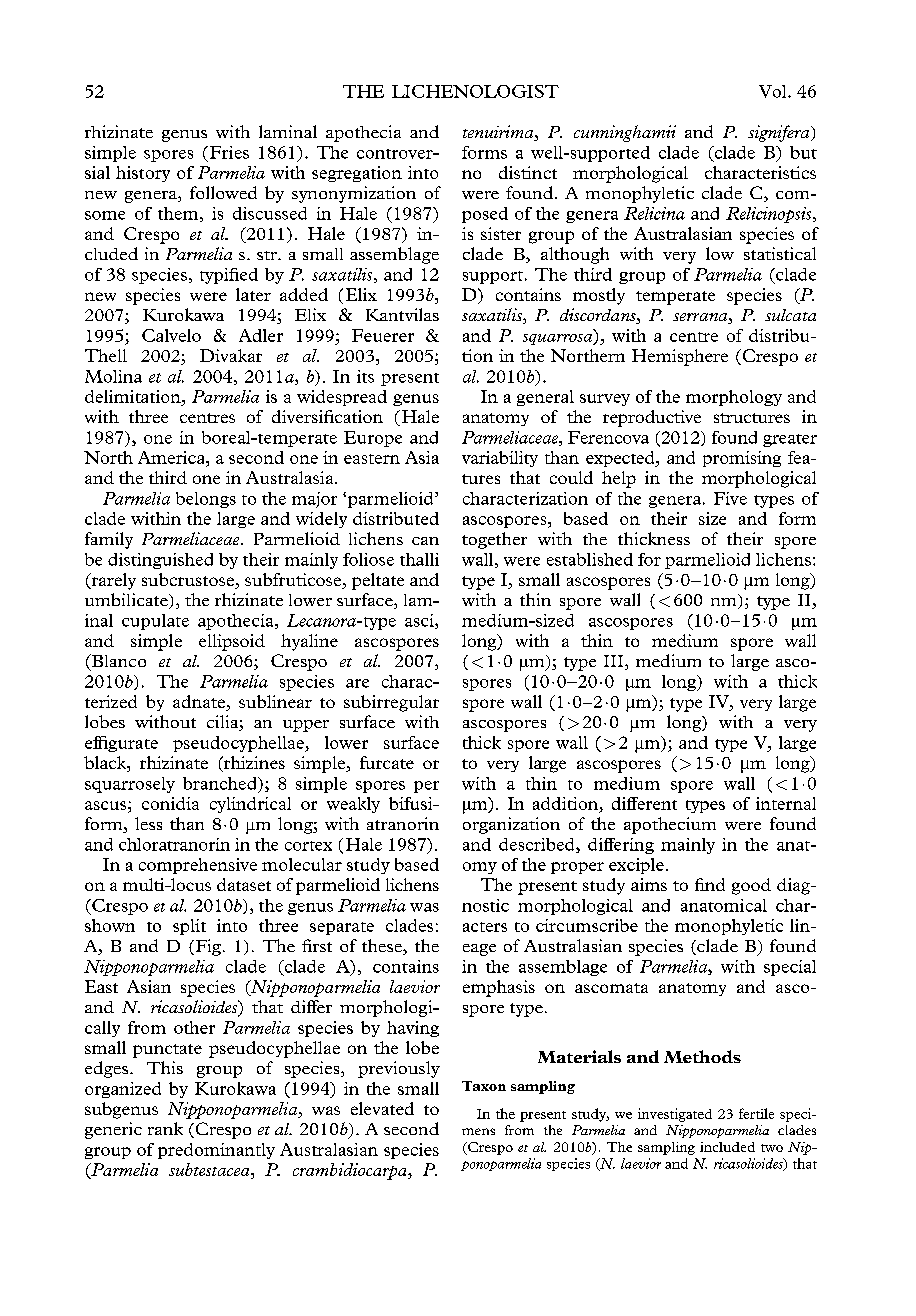 This image has width=916, height=1316. What do you see at coordinates (232, 642) in the image?
I see `ellipsoid` at bounding box center [232, 642].
